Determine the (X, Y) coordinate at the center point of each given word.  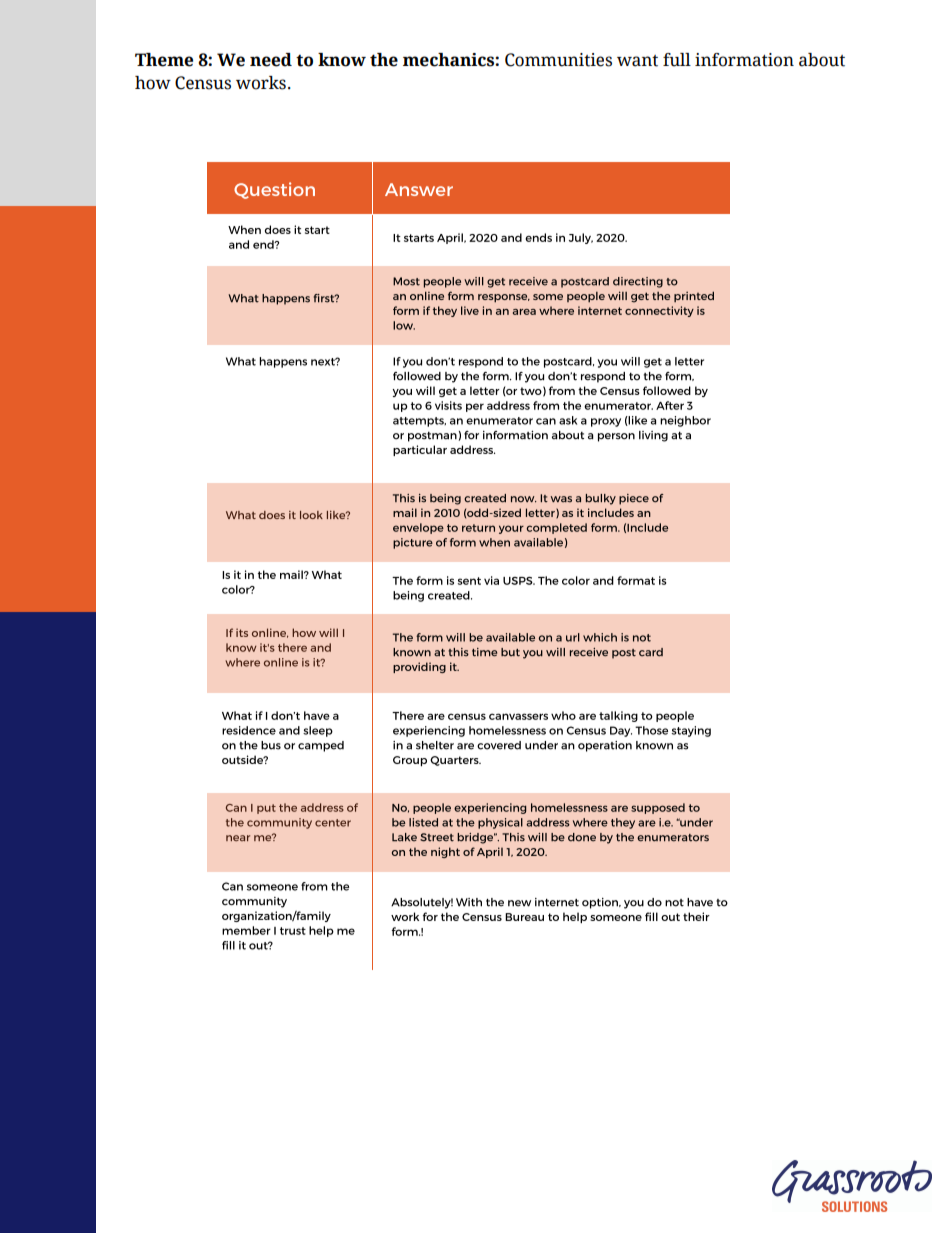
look (311, 515)
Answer (419, 189)
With (469, 902)
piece (634, 499)
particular (420, 450)
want (637, 61)
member (246, 930)
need (271, 60)
